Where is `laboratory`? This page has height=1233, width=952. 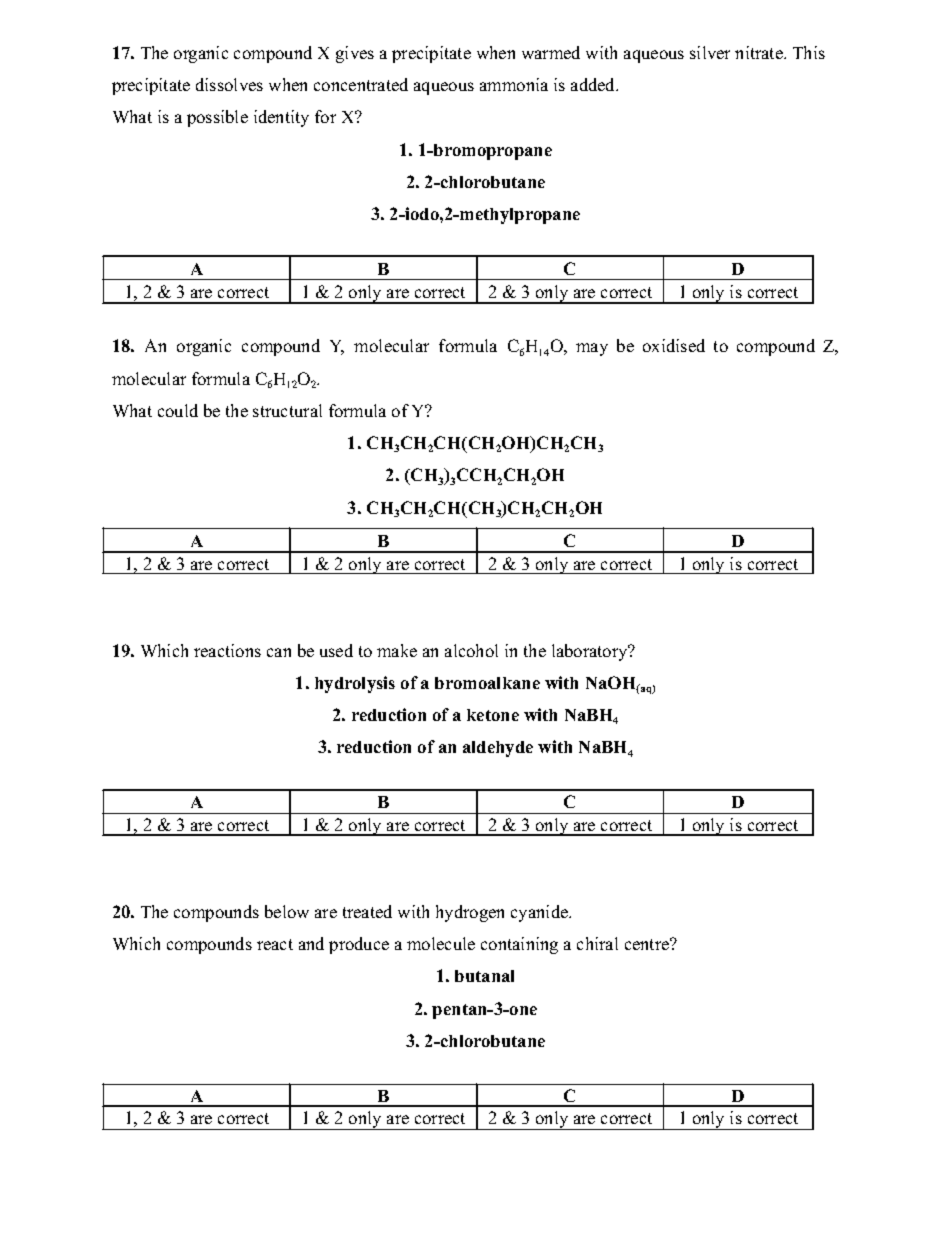 laboratory is located at coordinates (591, 652).
